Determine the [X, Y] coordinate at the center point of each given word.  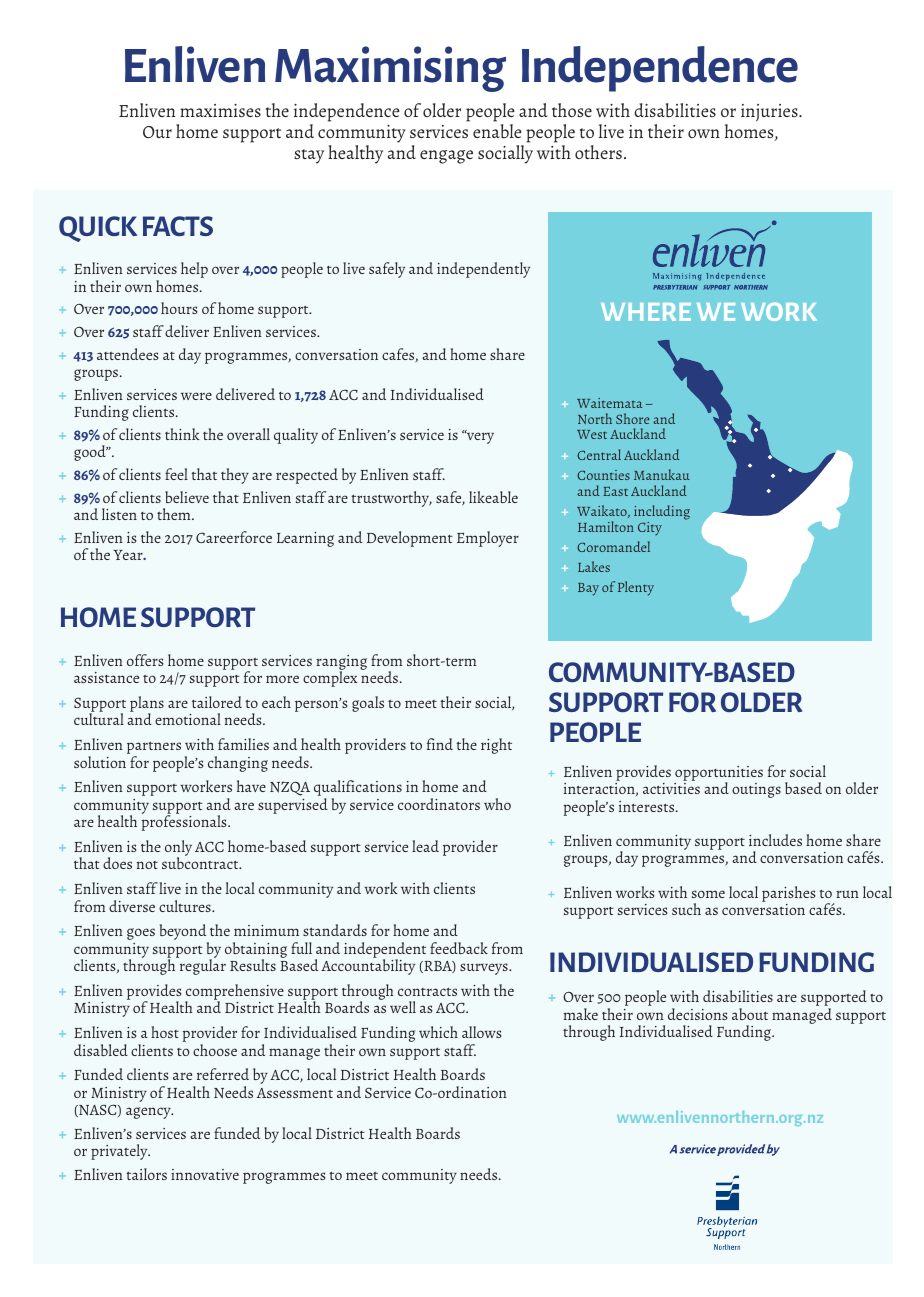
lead [425, 846]
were [196, 396]
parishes [789, 895]
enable [497, 131]
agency [149, 1113]
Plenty [636, 588]
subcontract [201, 863]
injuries [770, 113]
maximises [220, 110]
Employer [488, 539]
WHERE [646, 312]
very [479, 437]
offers [145, 660]
